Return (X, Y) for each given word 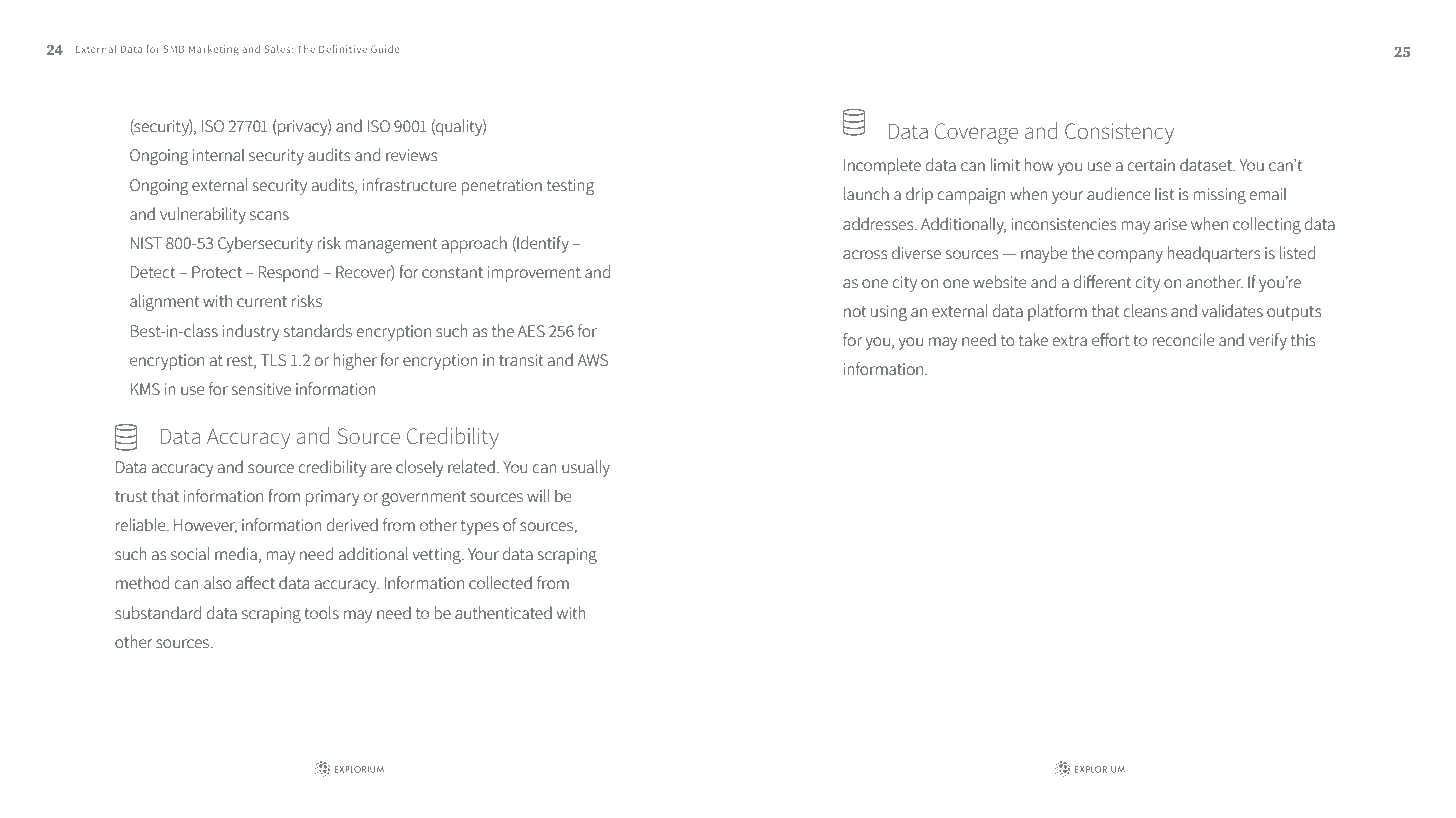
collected (500, 582)
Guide (385, 49)
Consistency (1119, 133)
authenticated (503, 612)
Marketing (214, 50)
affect (255, 582)
